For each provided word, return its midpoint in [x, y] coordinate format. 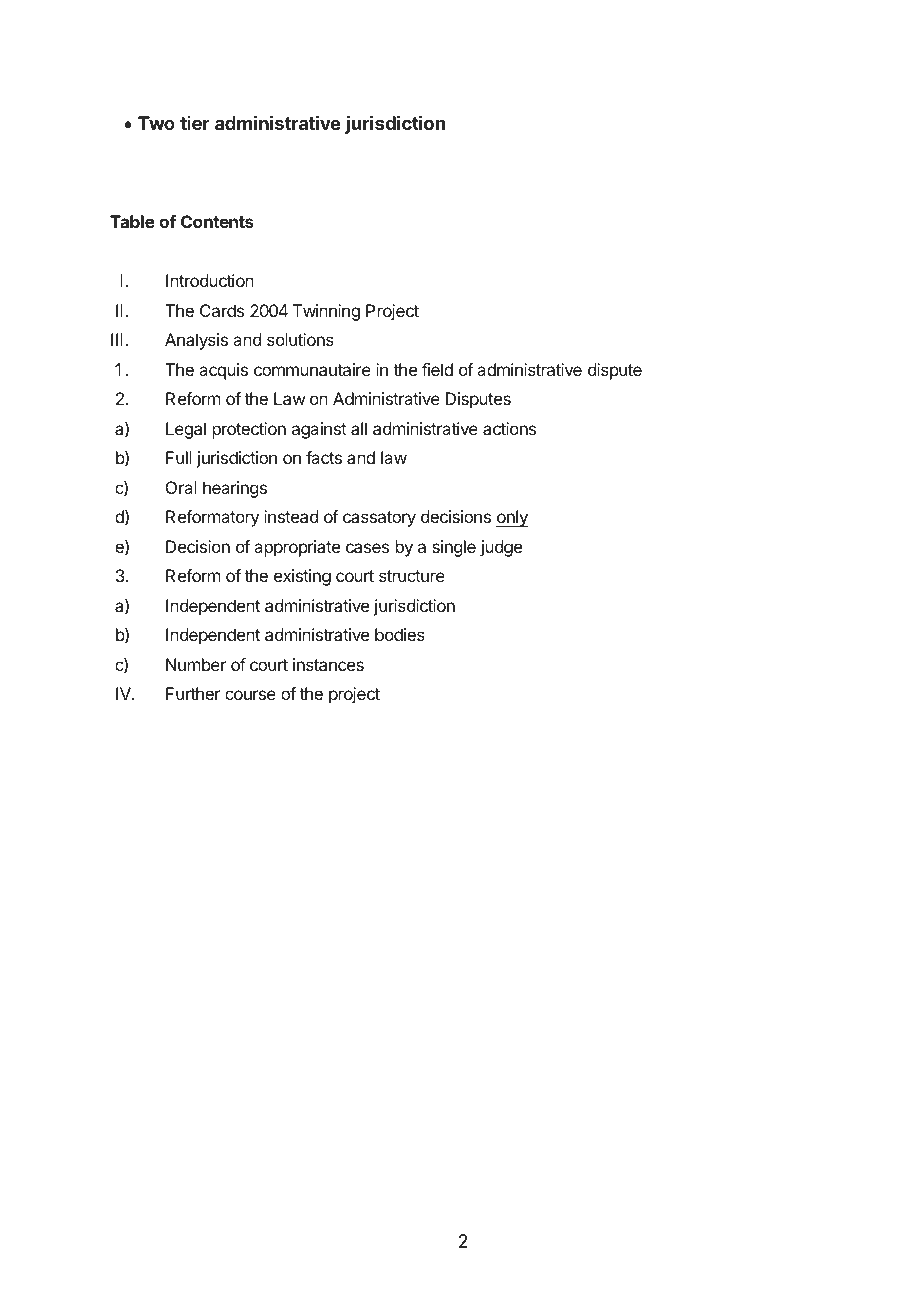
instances [328, 664]
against [319, 430]
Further [193, 693]
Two [156, 123]
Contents [217, 221]
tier [195, 123]
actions [509, 428]
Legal [186, 430]
